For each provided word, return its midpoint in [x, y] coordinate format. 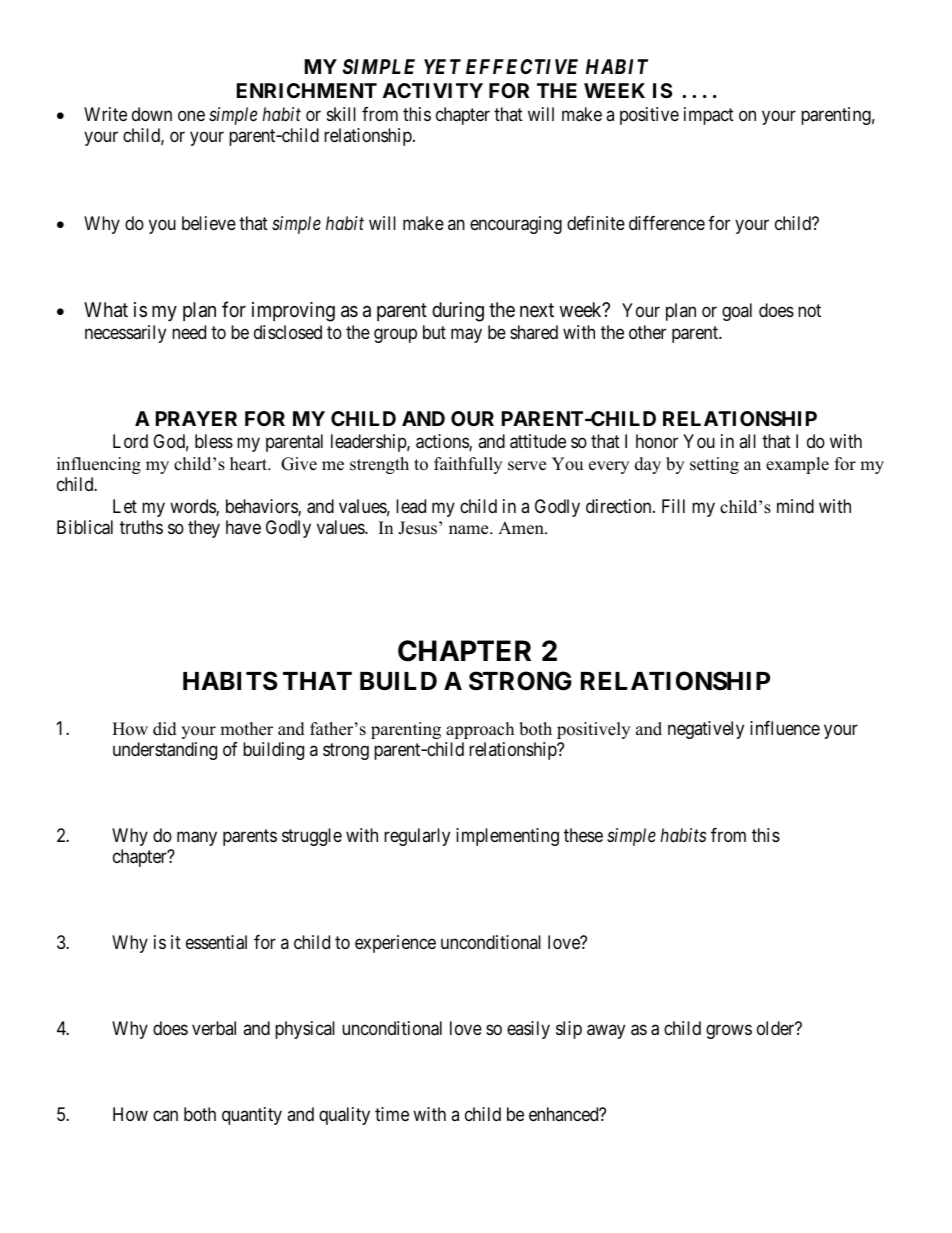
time [392, 1114]
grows [729, 1032]
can [165, 1116]
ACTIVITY [433, 90]
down [152, 114]
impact [709, 116]
